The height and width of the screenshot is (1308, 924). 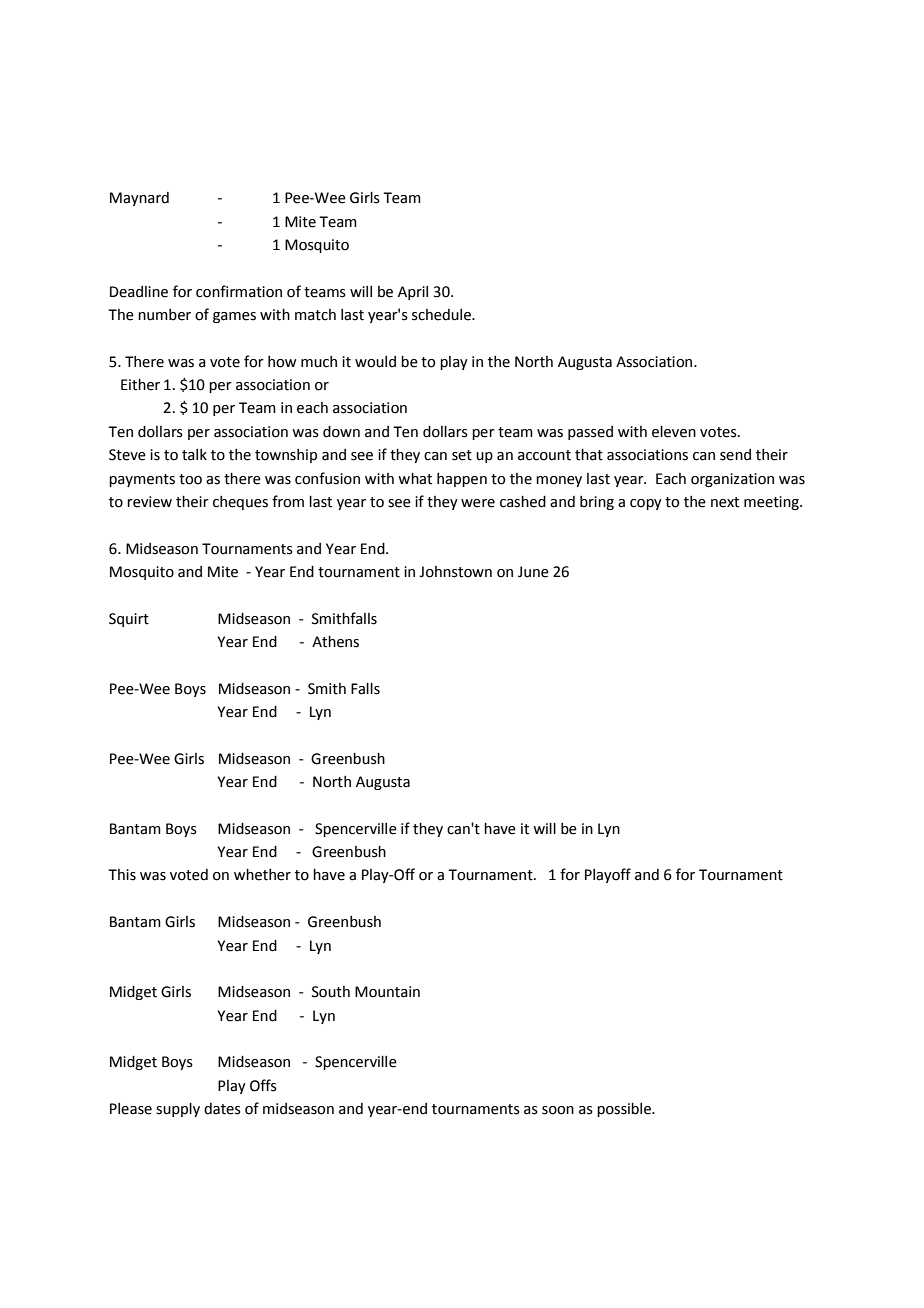 What do you see at coordinates (674, 432) in the screenshot?
I see `eleven` at bounding box center [674, 432].
